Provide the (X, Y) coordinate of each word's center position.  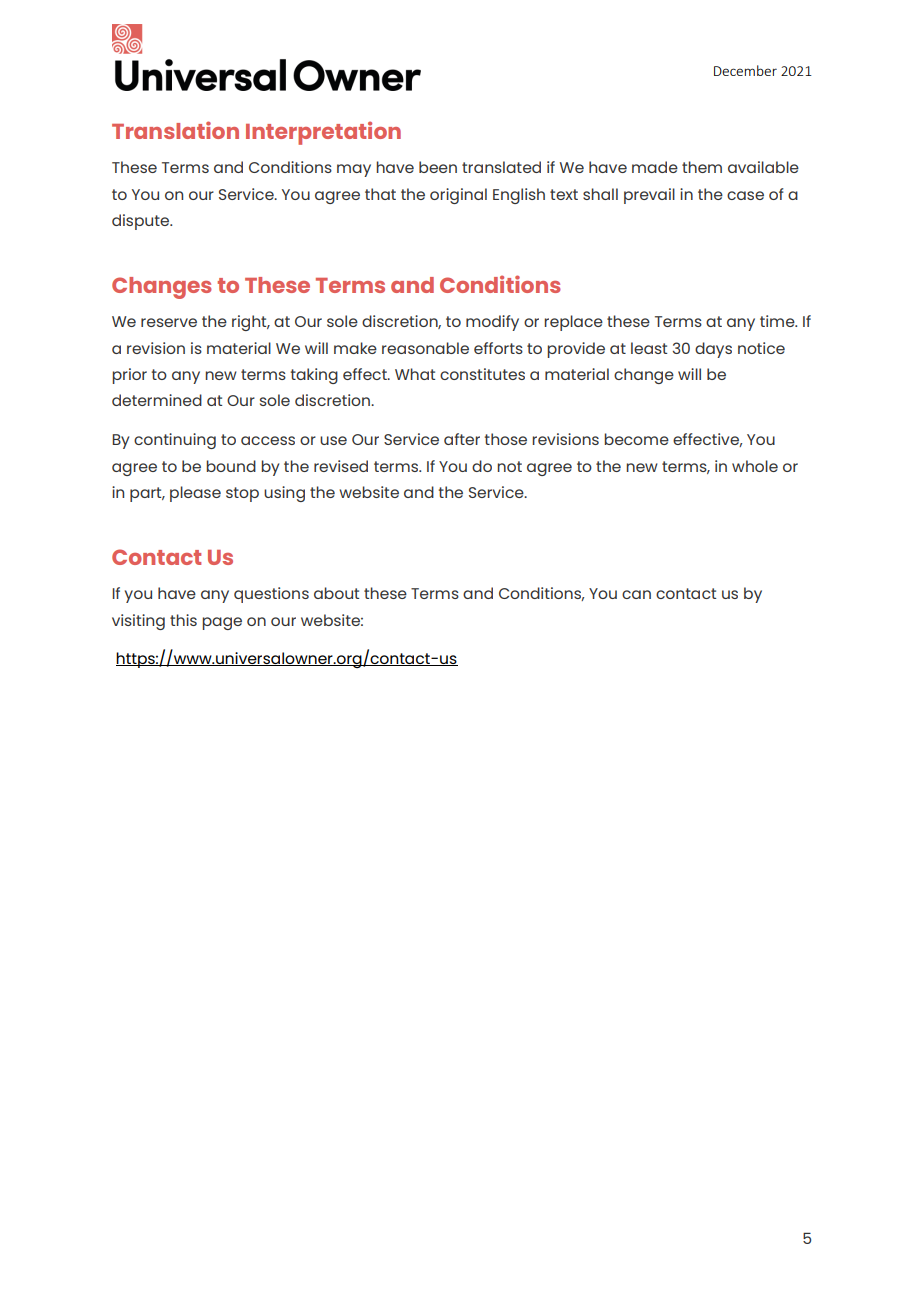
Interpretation (323, 133)
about (336, 593)
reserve (169, 322)
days (713, 350)
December (745, 70)
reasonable (425, 348)
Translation (175, 130)
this (183, 620)
